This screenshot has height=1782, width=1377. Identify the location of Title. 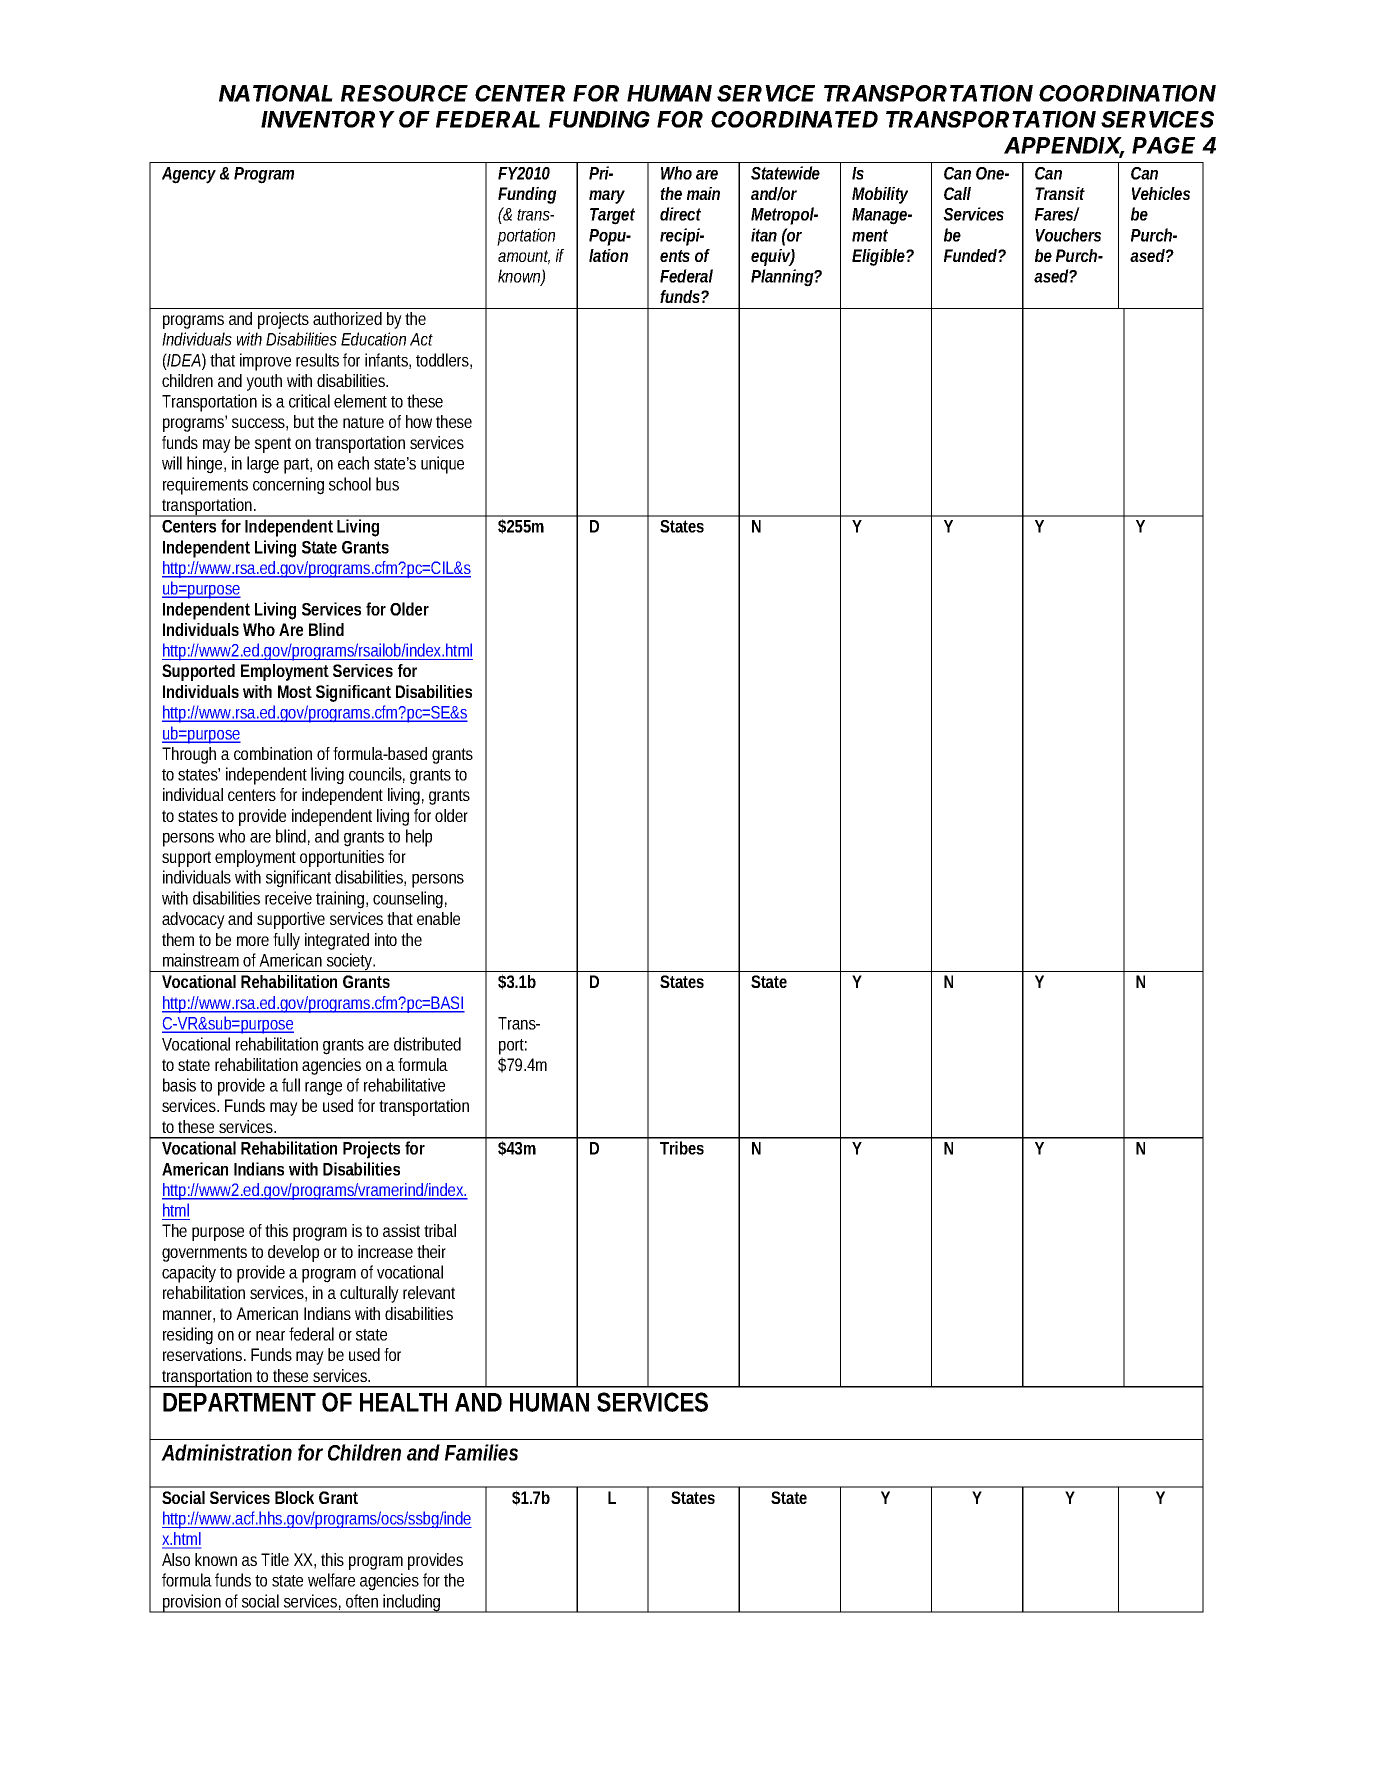
(275, 1559).
